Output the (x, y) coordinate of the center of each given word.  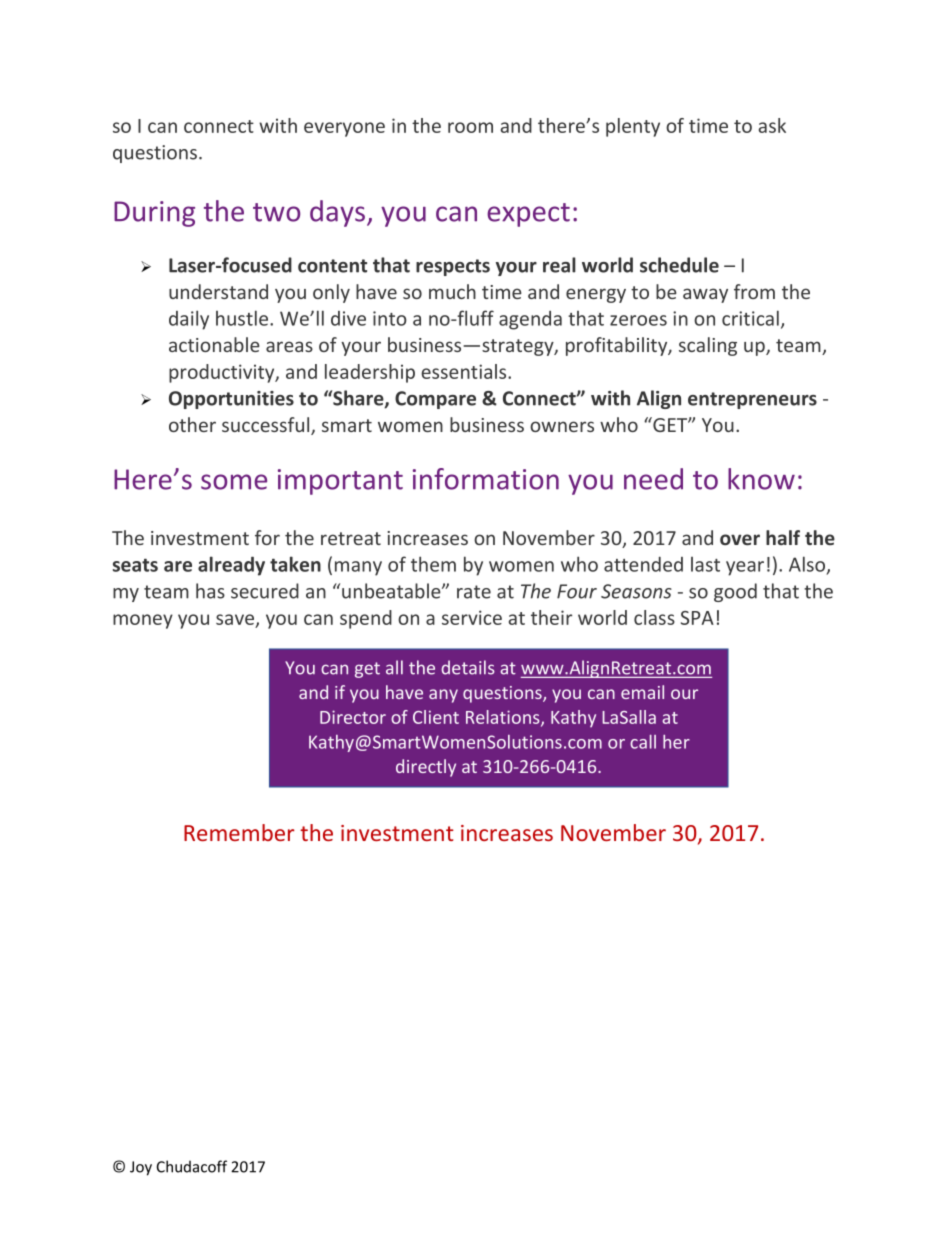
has (210, 591)
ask (772, 125)
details (468, 667)
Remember (239, 832)
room (470, 127)
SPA (697, 618)
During (154, 214)
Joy (141, 1168)
